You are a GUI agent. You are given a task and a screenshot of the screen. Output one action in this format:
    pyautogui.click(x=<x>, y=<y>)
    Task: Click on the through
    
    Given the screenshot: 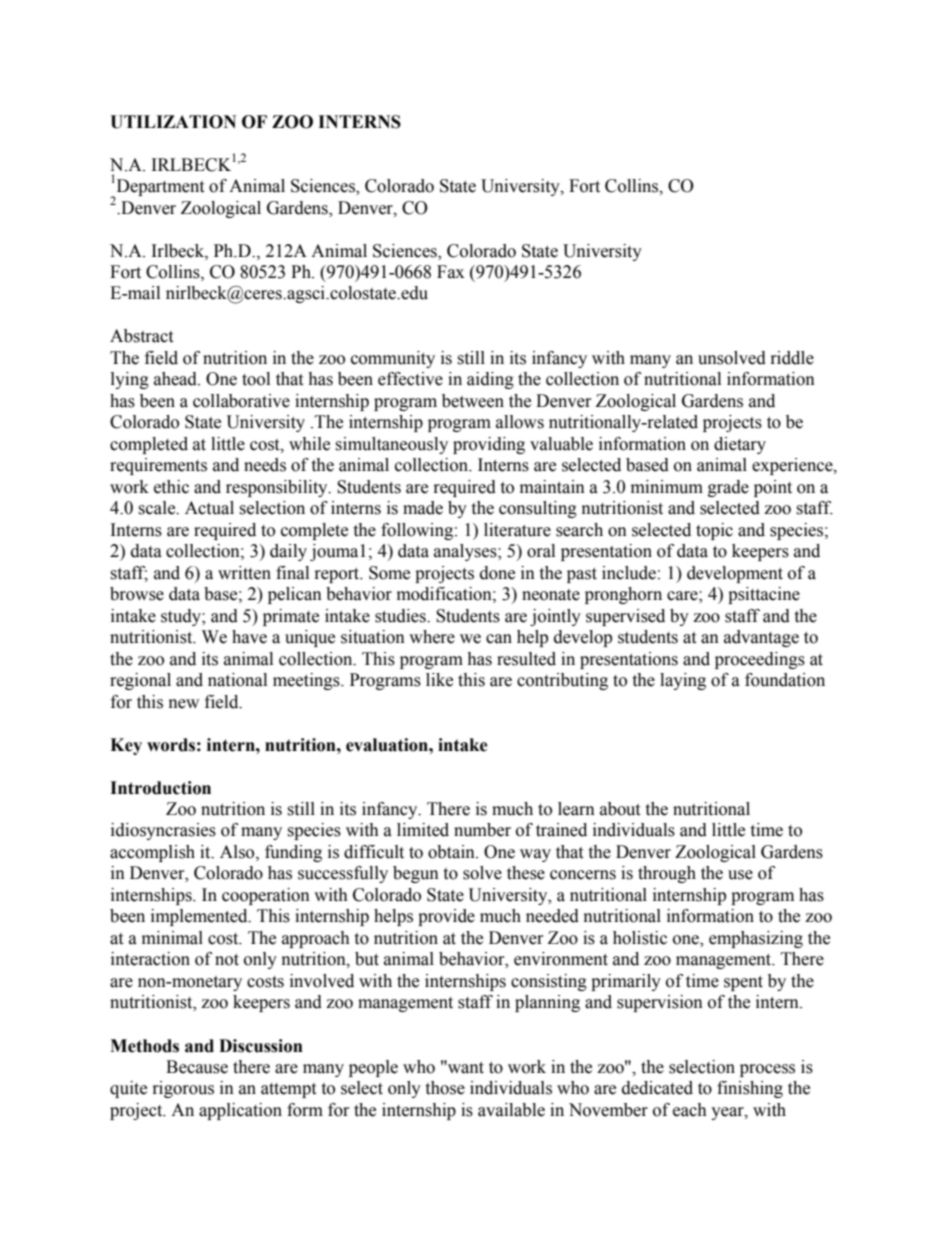 What is the action you would take?
    pyautogui.click(x=667, y=874)
